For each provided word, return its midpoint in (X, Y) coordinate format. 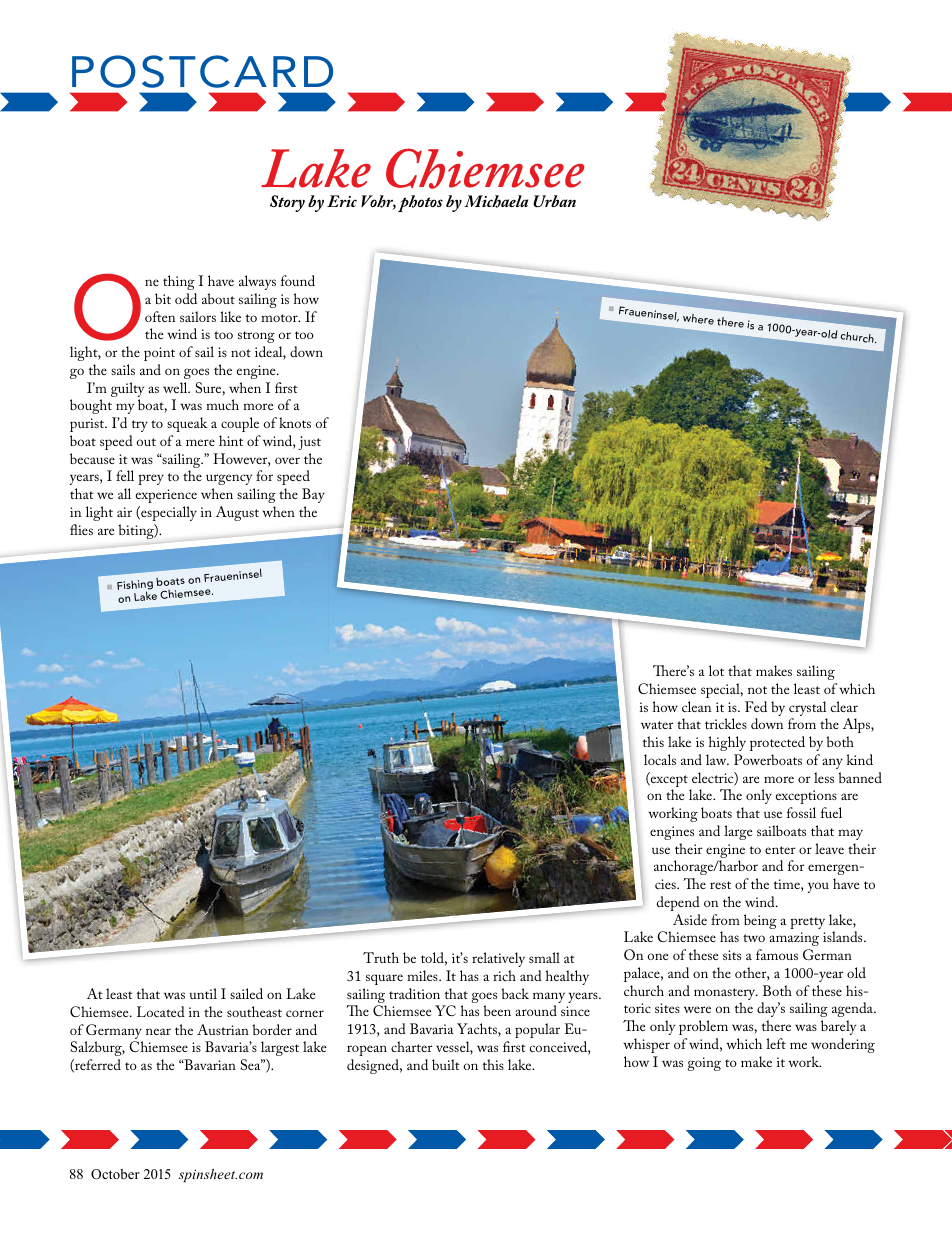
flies (81, 529)
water (657, 725)
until (203, 993)
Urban (554, 201)
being (760, 921)
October (115, 1174)
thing (179, 282)
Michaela (496, 201)
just (309, 443)
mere (200, 442)
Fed (756, 706)
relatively (498, 959)
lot (716, 670)
